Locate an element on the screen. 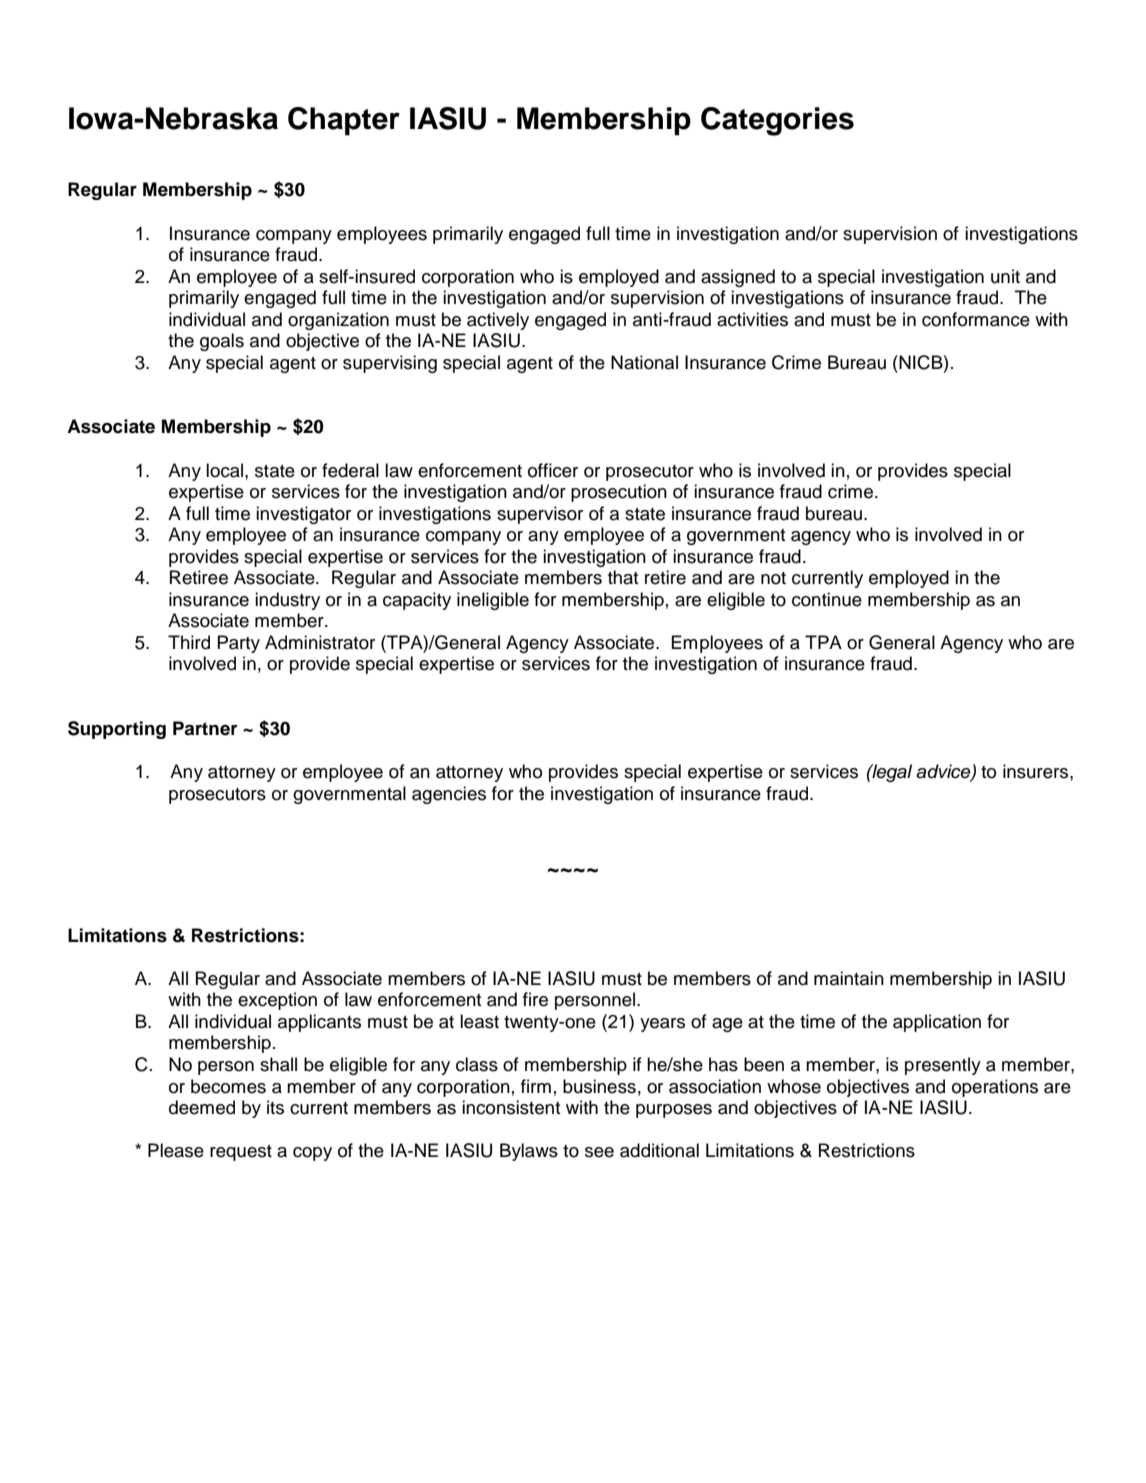 The width and height of the screenshot is (1146, 1483). unit is located at coordinates (1005, 276).
